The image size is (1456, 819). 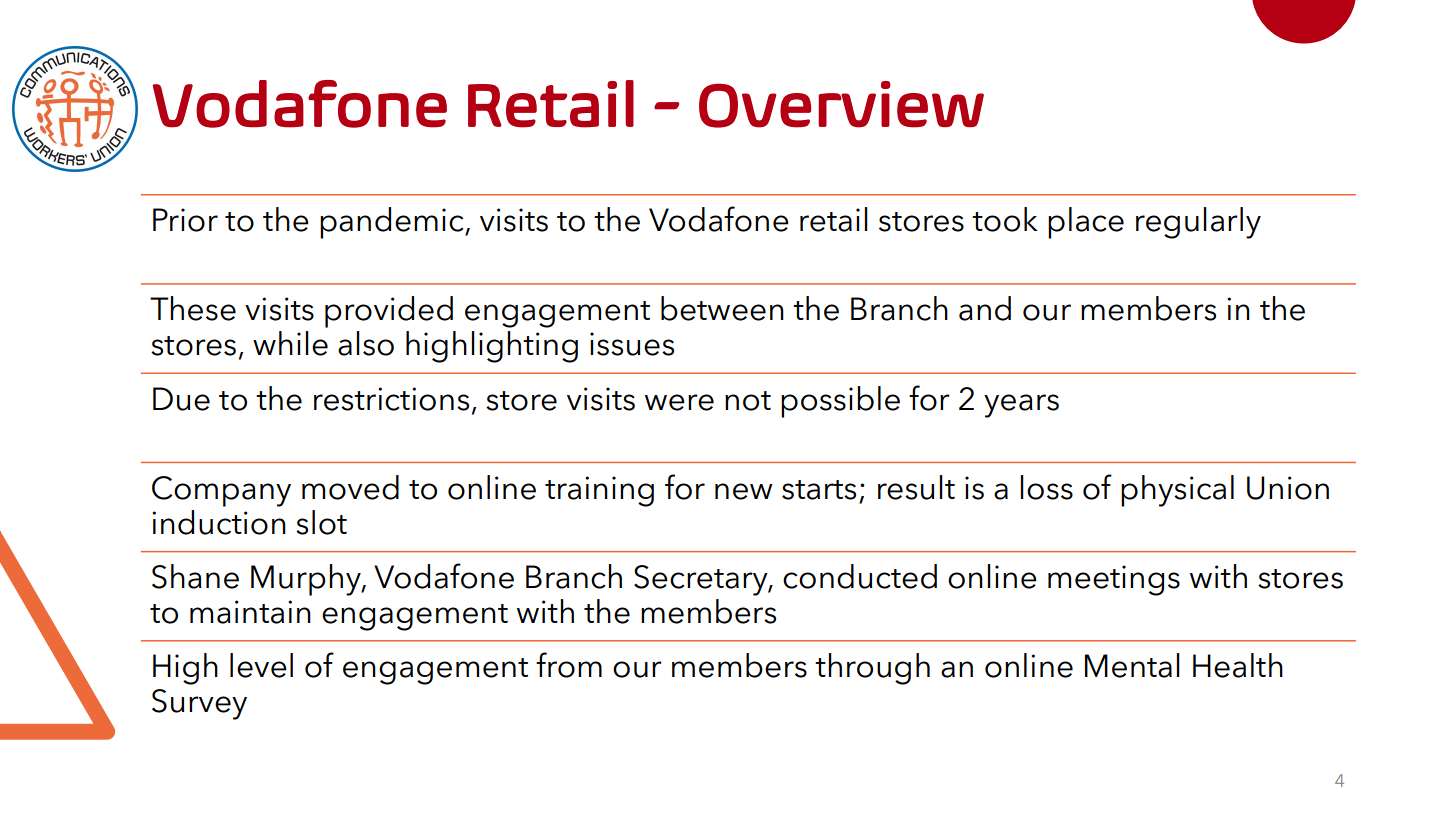 I want to click on Overview, so click(x=841, y=104).
